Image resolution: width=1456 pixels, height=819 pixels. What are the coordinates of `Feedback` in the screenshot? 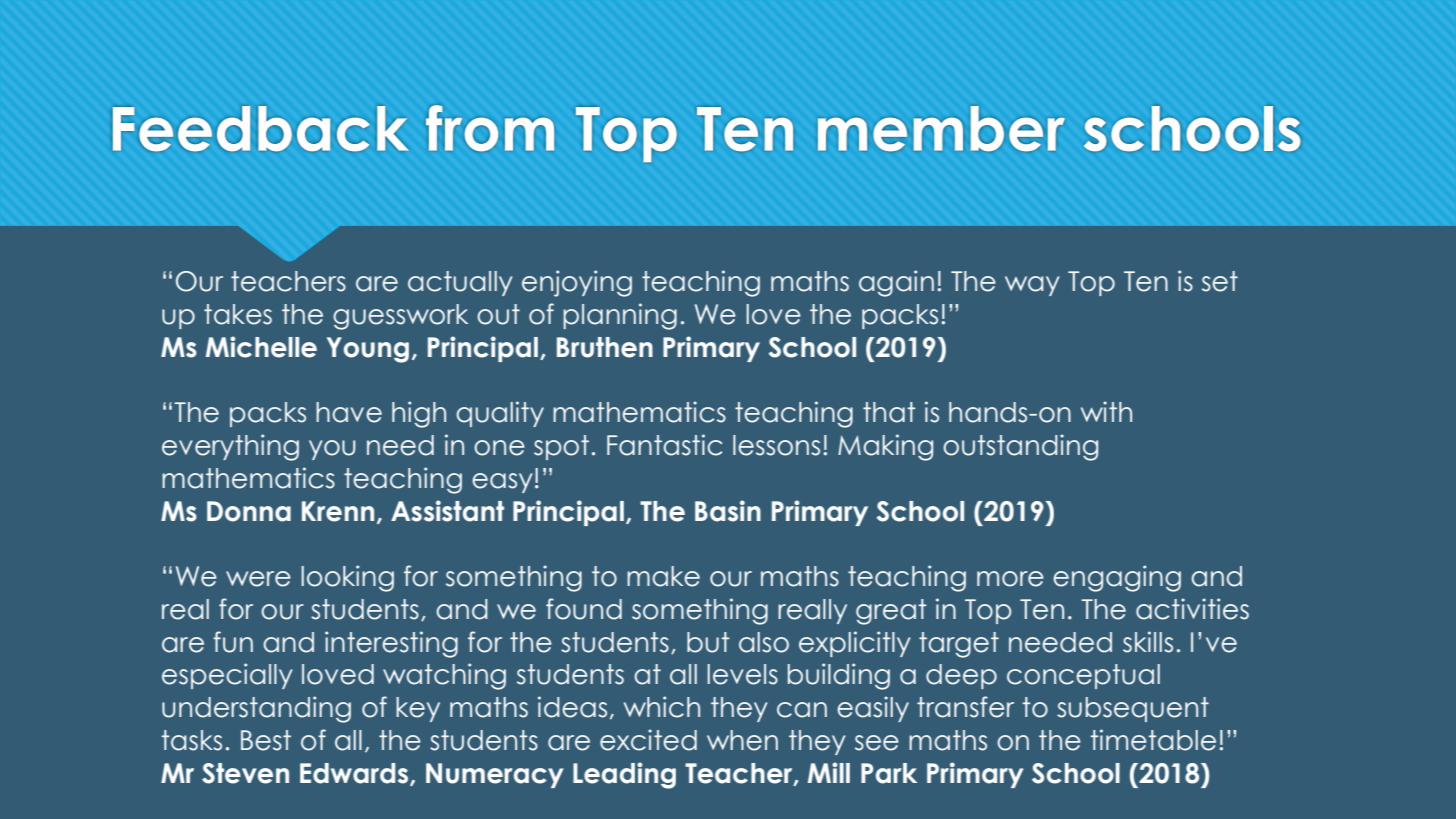 It's located at (260, 128).
